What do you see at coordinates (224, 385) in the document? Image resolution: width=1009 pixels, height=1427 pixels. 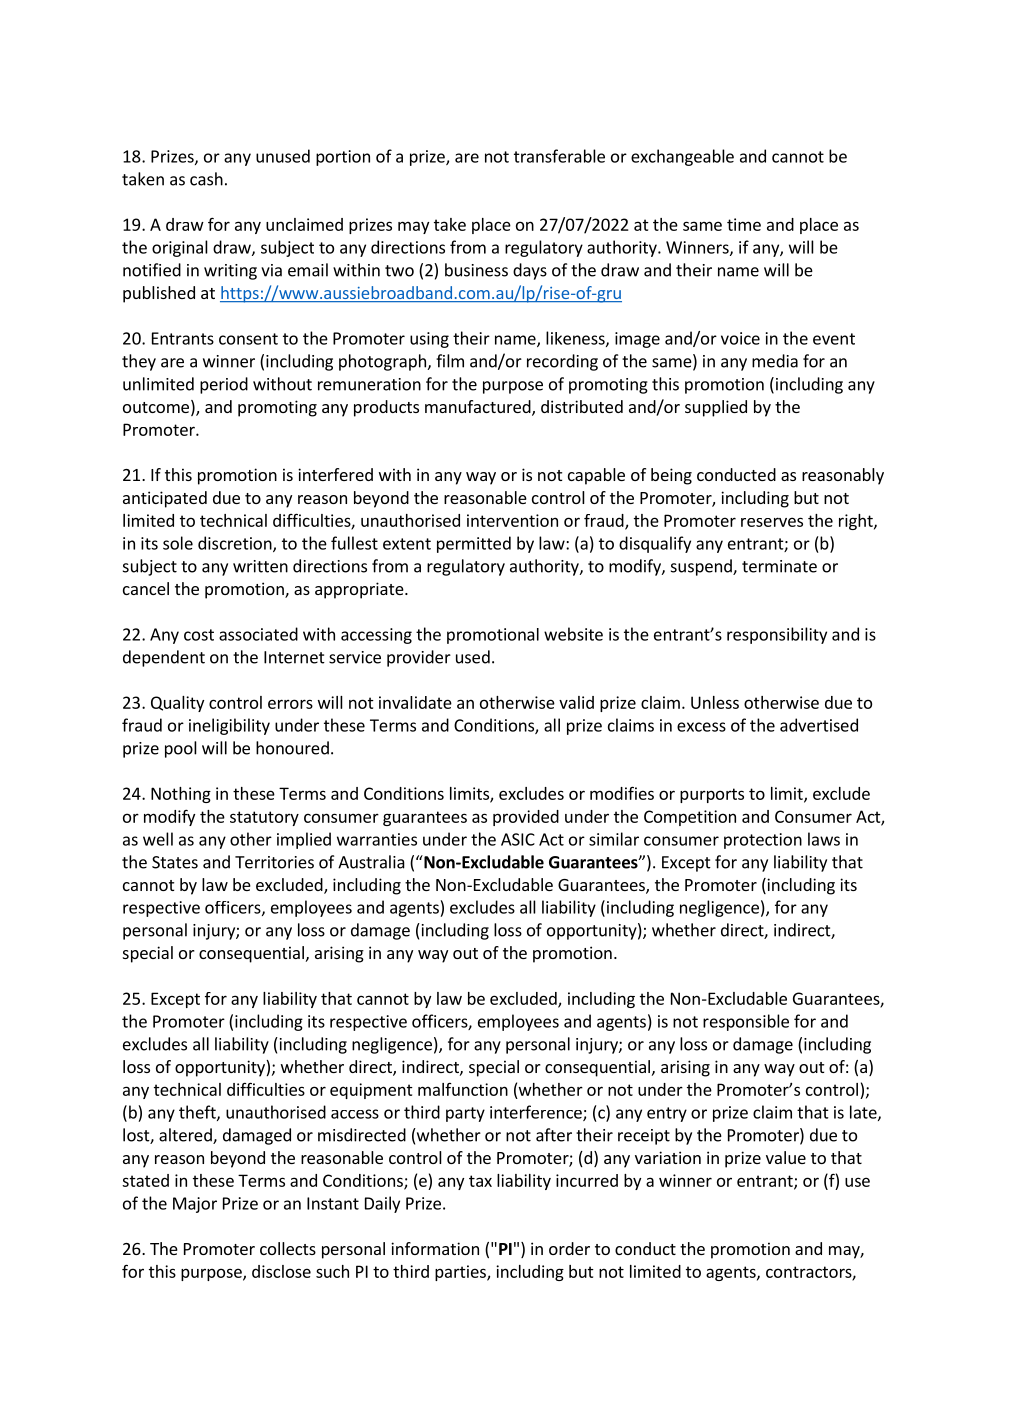 I see `period` at bounding box center [224, 385].
